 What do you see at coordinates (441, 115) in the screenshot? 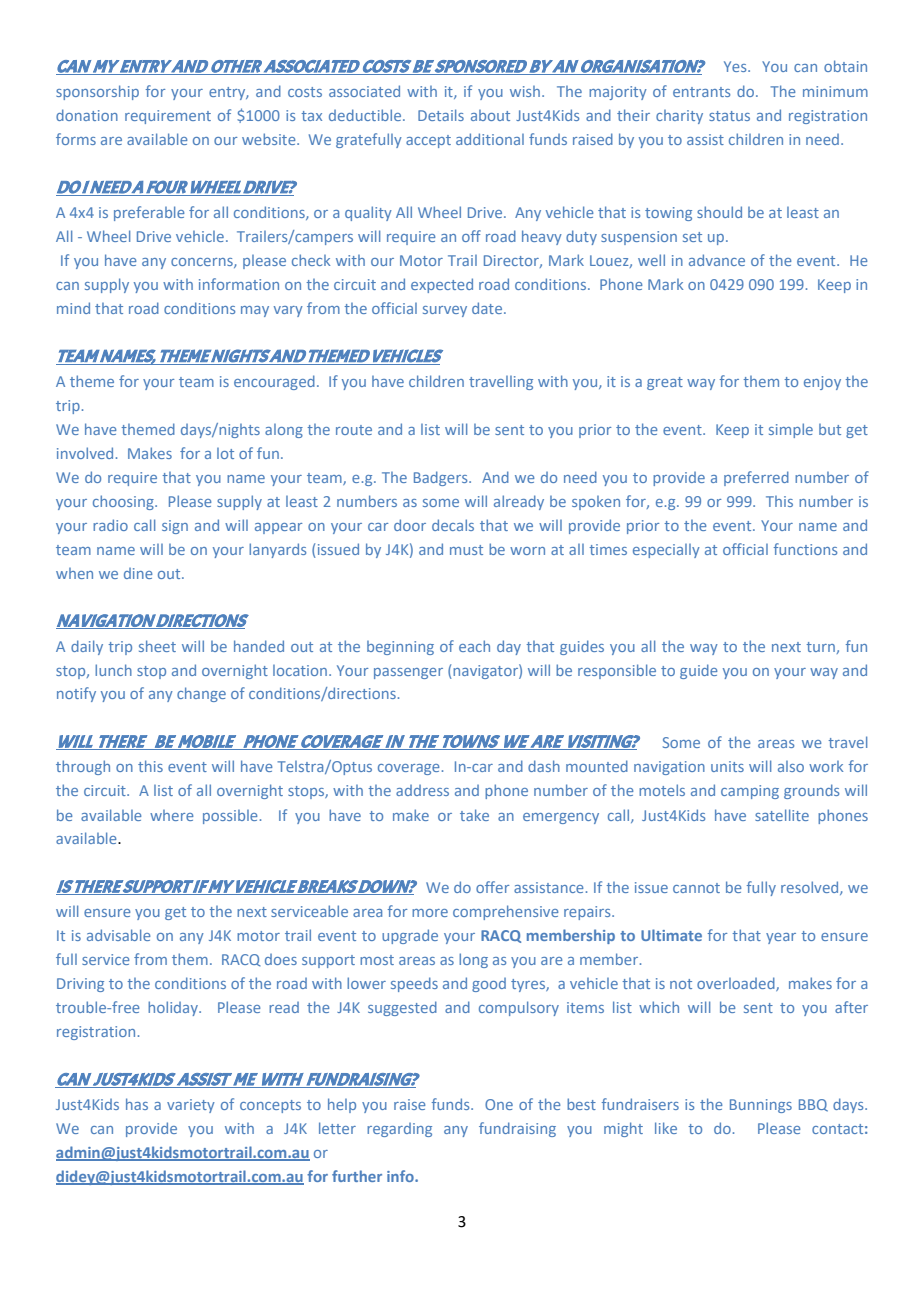
I see `Details` at bounding box center [441, 115].
